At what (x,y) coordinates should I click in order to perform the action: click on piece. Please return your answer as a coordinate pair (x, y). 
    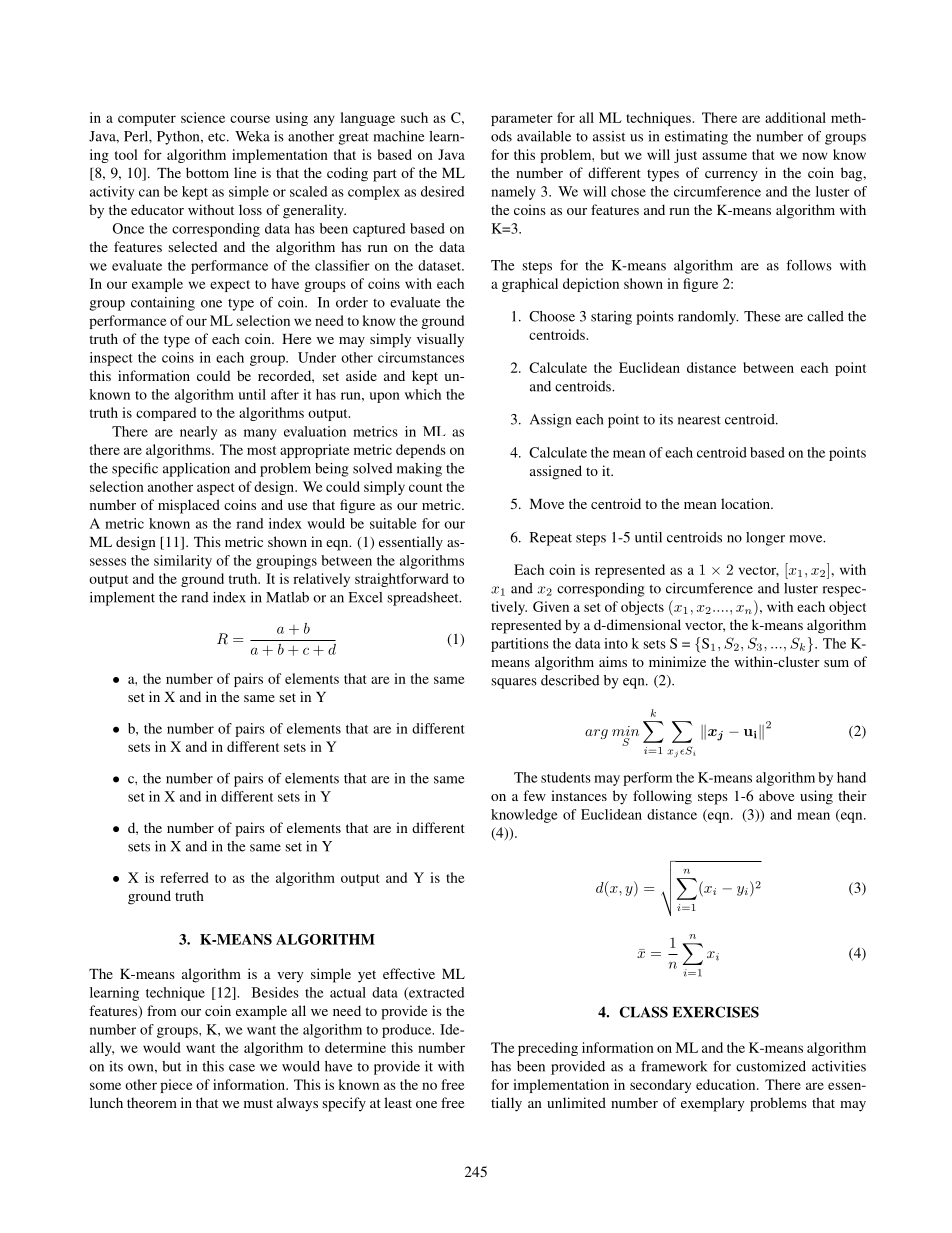
    Looking at the image, I should click on (176, 1086).
